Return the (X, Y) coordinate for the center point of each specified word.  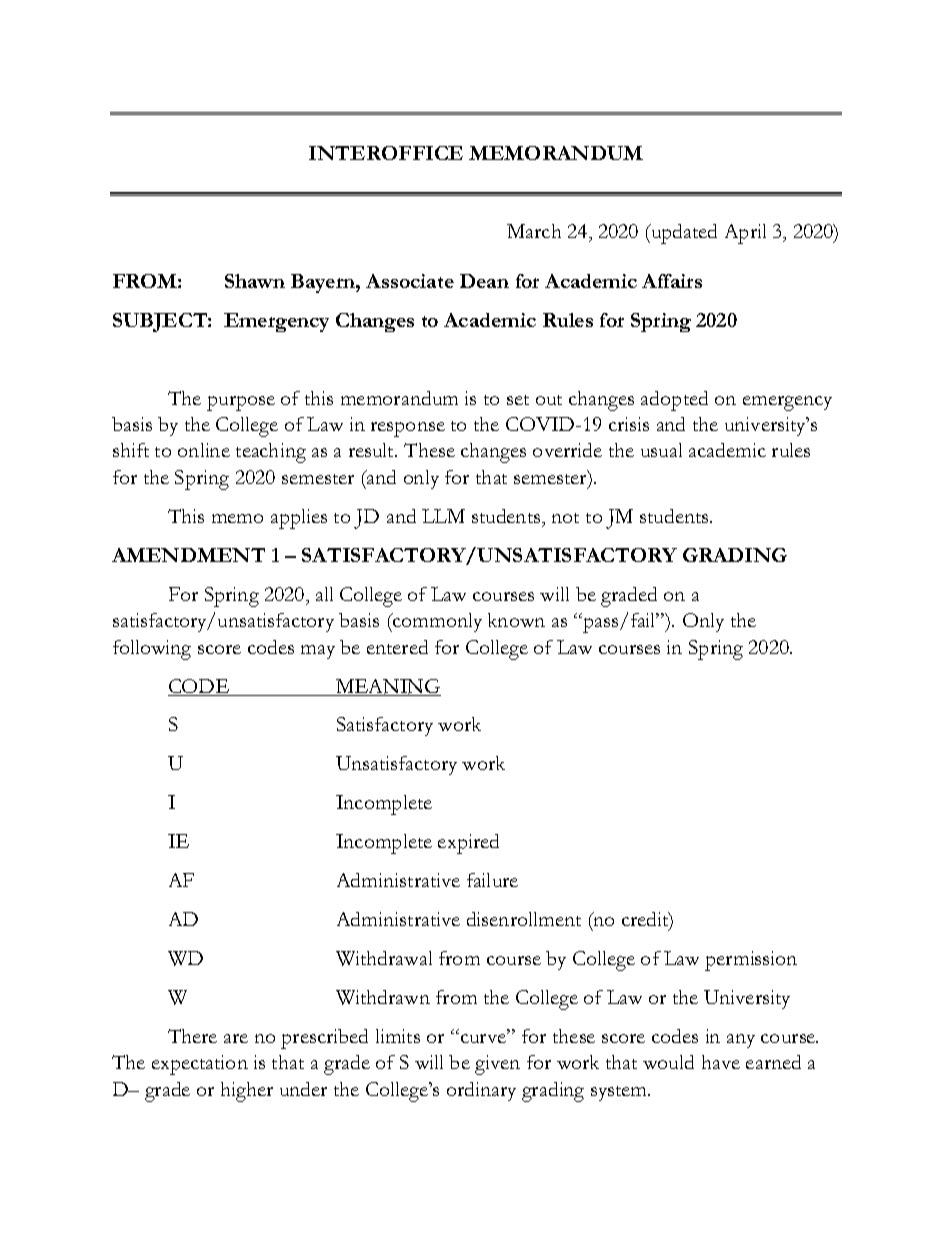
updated (683, 234)
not (565, 518)
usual (661, 450)
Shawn (255, 281)
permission (751, 961)
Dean (484, 281)
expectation (200, 1065)
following (152, 650)
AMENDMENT (188, 555)
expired (468, 844)
